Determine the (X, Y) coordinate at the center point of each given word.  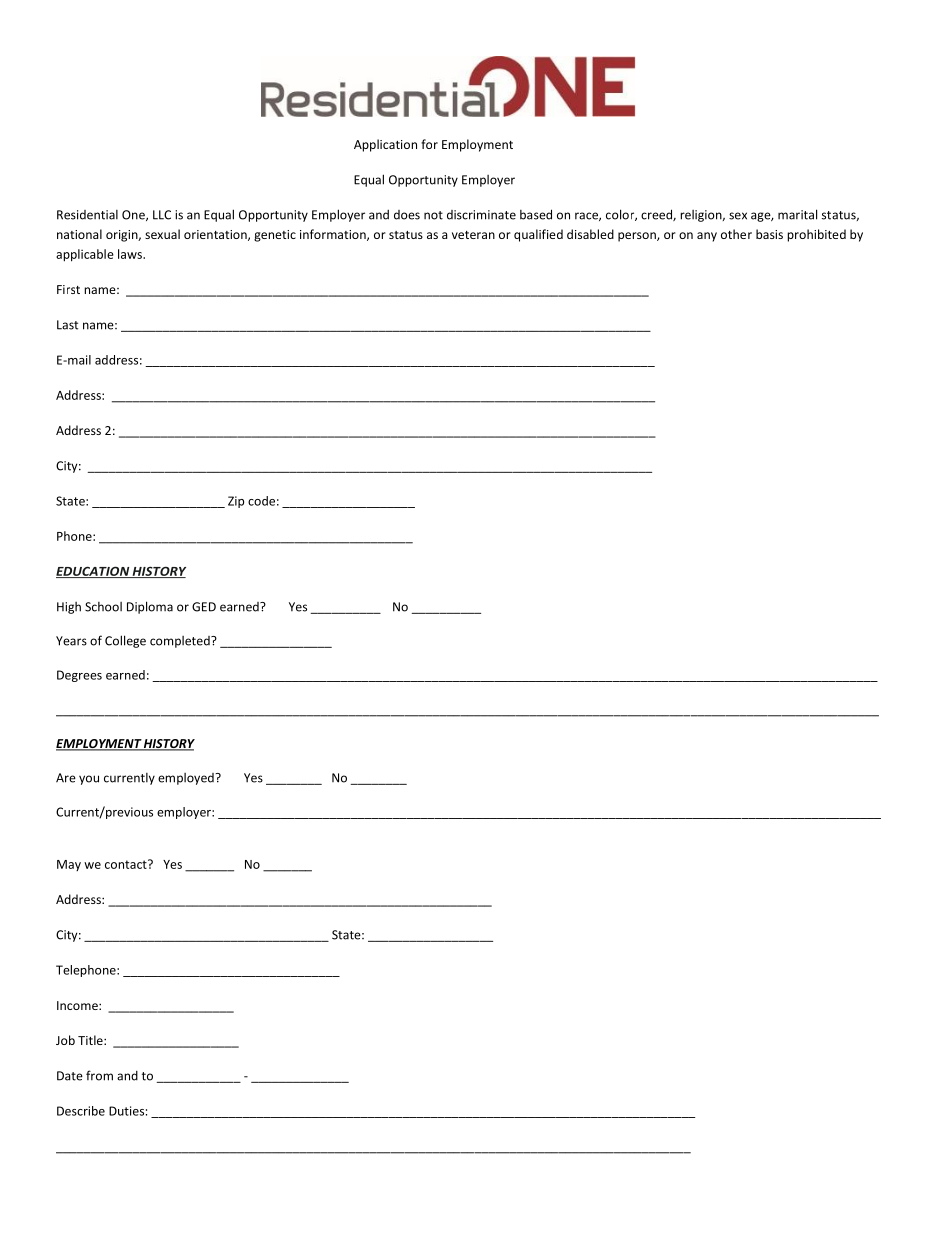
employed (187, 779)
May (69, 865)
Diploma (150, 607)
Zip (236, 502)
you (89, 780)
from (99, 1075)
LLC (162, 215)
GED (204, 607)
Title (91, 1040)
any (707, 237)
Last (67, 325)
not (433, 215)
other (736, 234)
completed (181, 642)
